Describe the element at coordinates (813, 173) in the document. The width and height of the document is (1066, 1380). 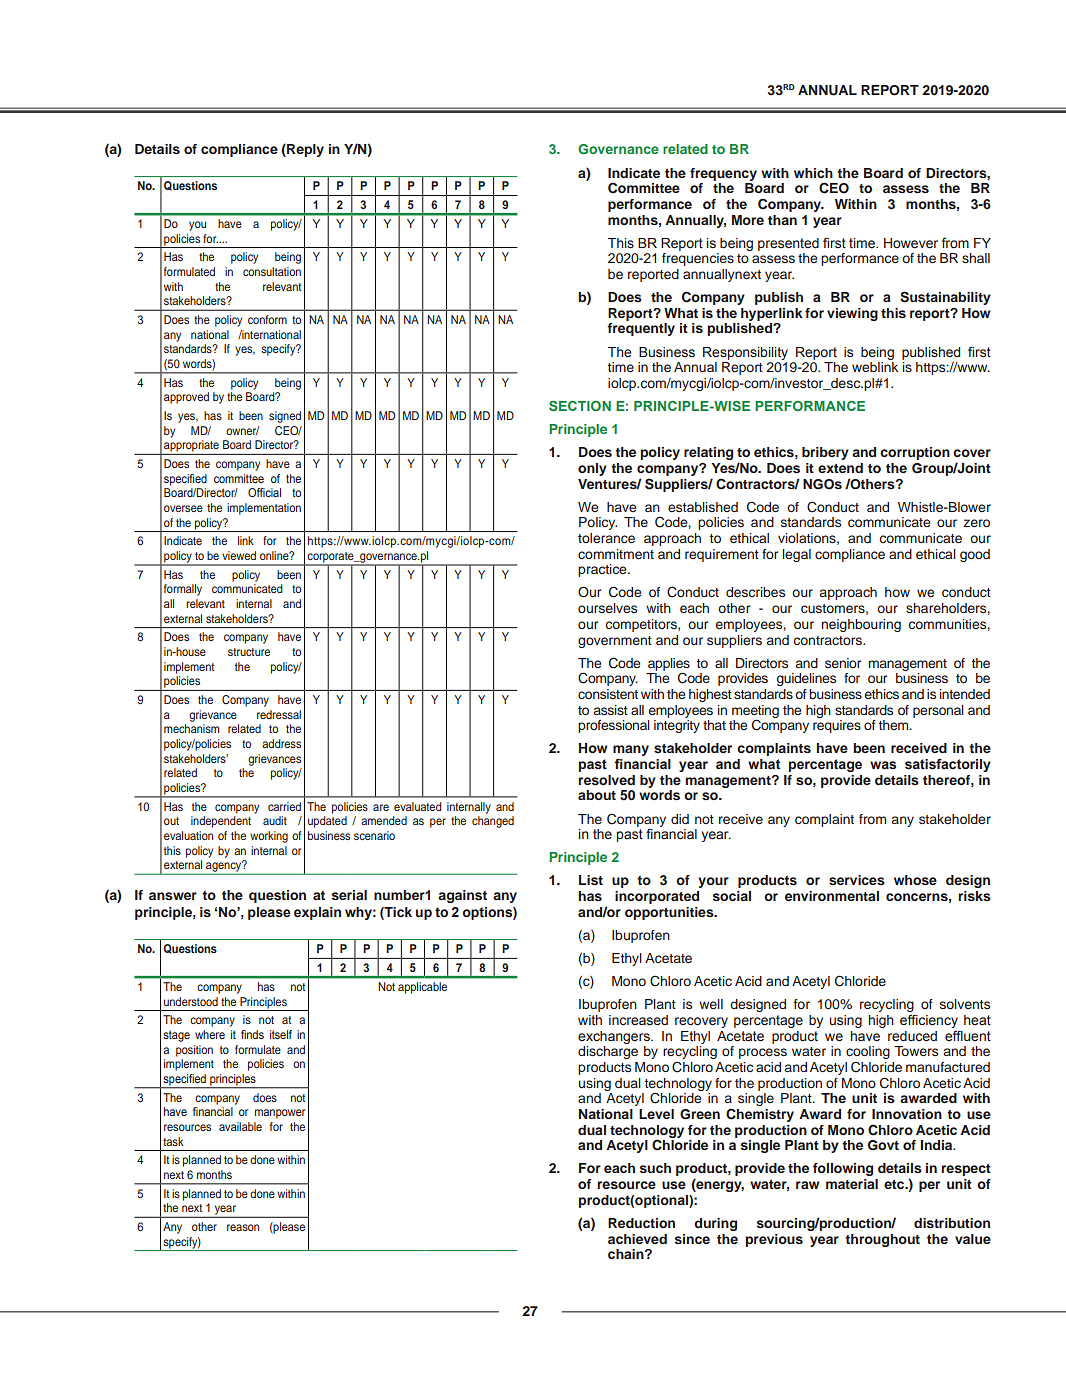
I see `which` at that location.
